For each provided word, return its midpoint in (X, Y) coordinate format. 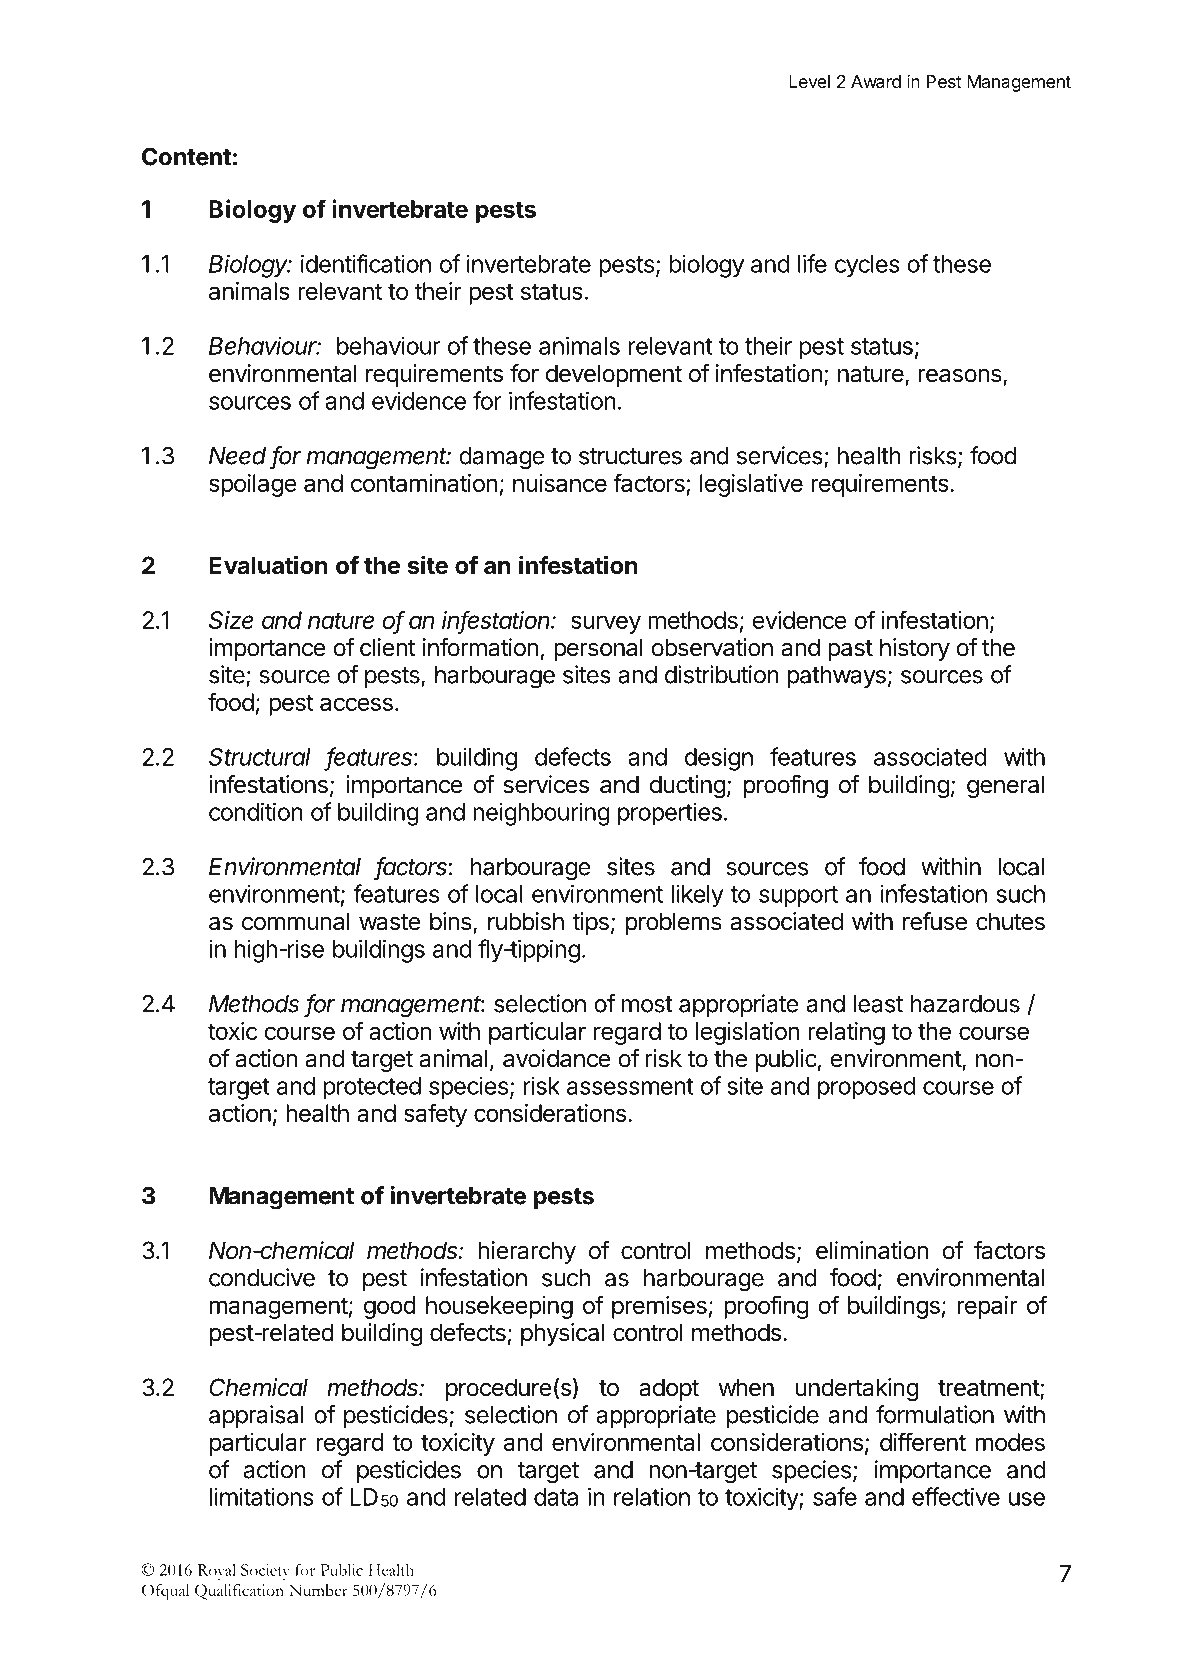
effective (956, 1496)
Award (876, 82)
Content (186, 156)
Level (809, 81)
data (556, 1497)
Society (265, 1572)
